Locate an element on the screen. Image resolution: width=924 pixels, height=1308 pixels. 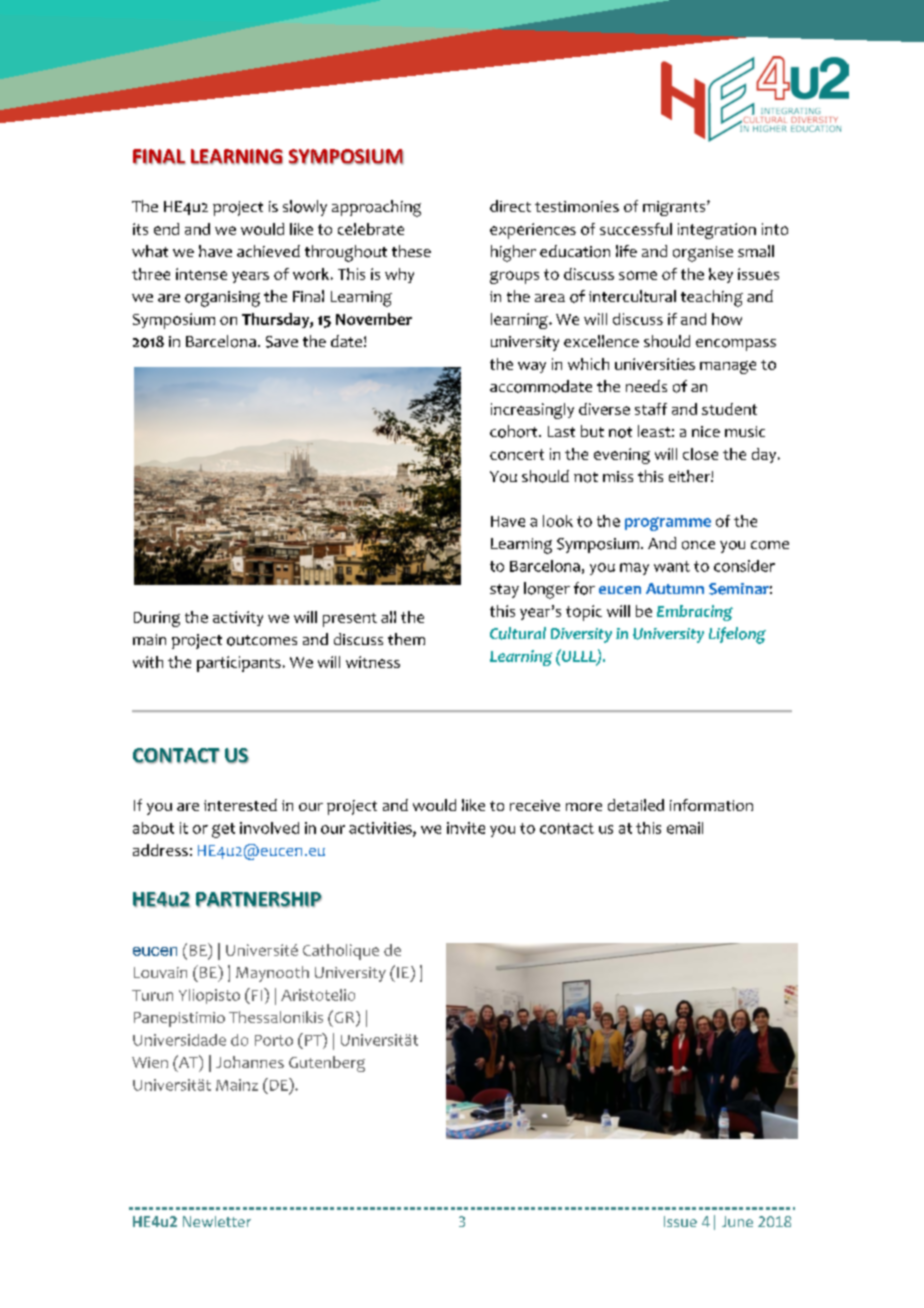
June is located at coordinates (737, 1221).
